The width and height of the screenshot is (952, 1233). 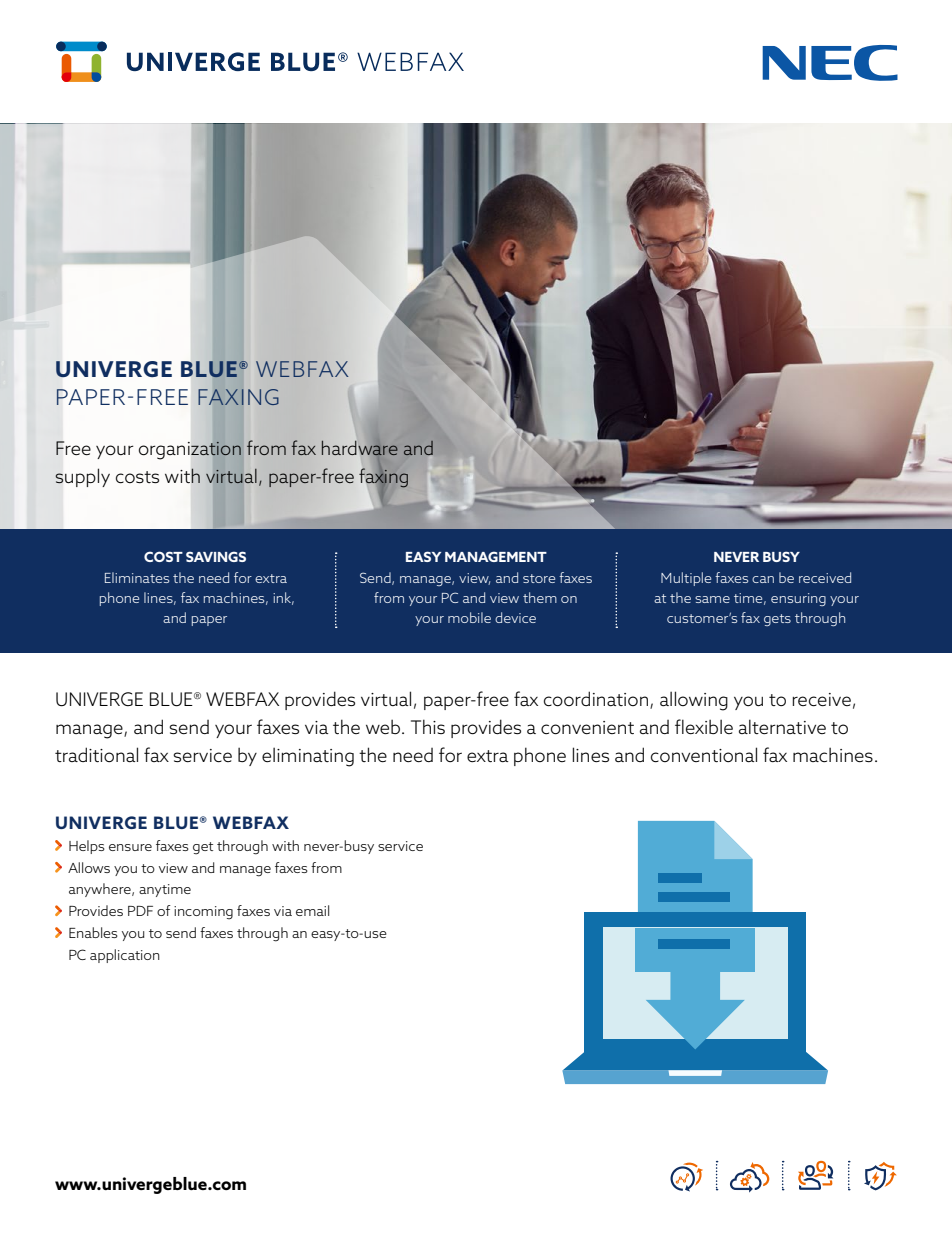 What do you see at coordinates (686, 579) in the screenshot?
I see `Multiple` at bounding box center [686, 579].
